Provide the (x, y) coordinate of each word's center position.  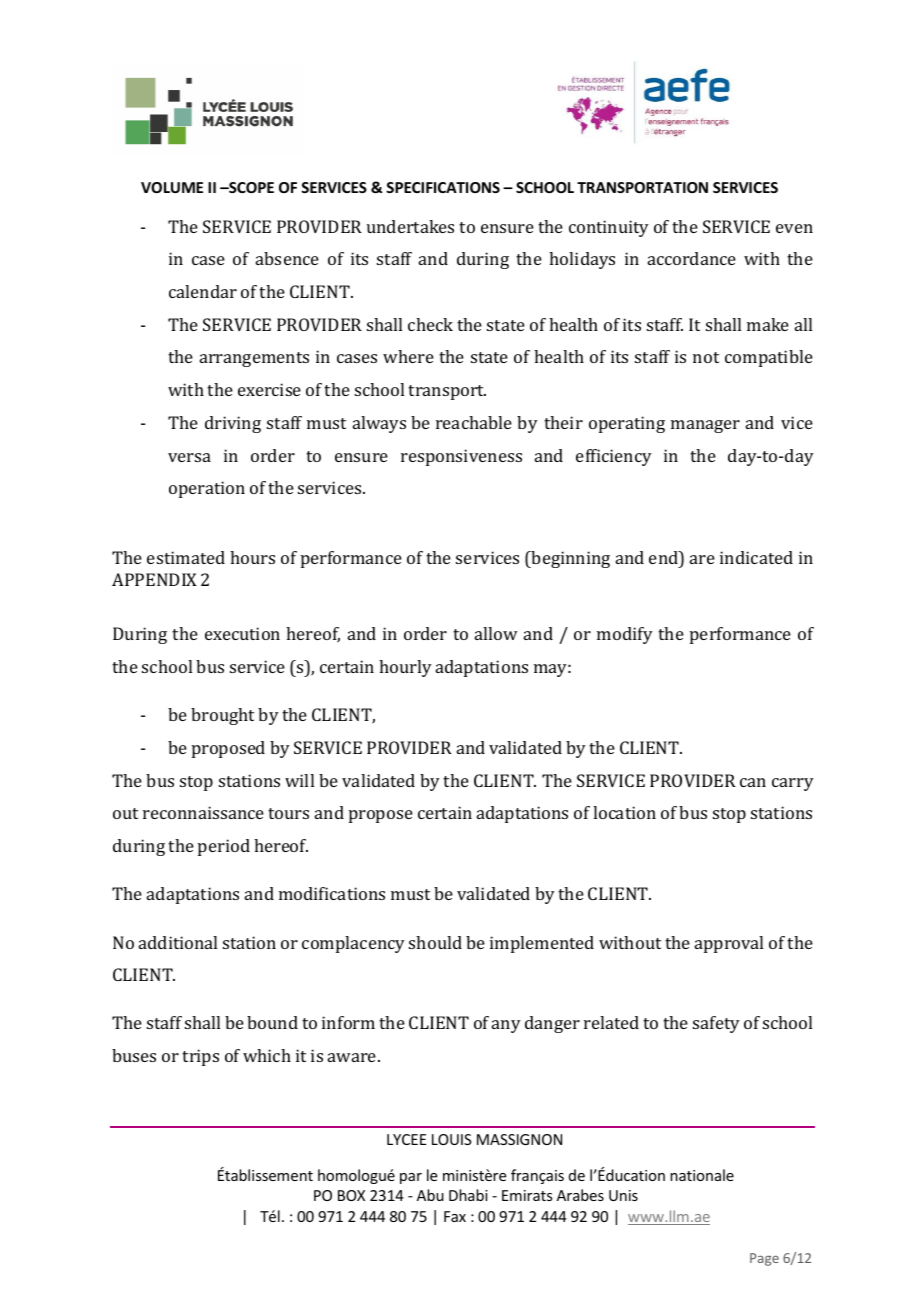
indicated (756, 557)
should (435, 942)
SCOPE (250, 187)
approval (729, 944)
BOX (351, 1195)
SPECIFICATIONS (443, 187)
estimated (186, 557)
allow (496, 633)
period (224, 847)
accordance (692, 258)
